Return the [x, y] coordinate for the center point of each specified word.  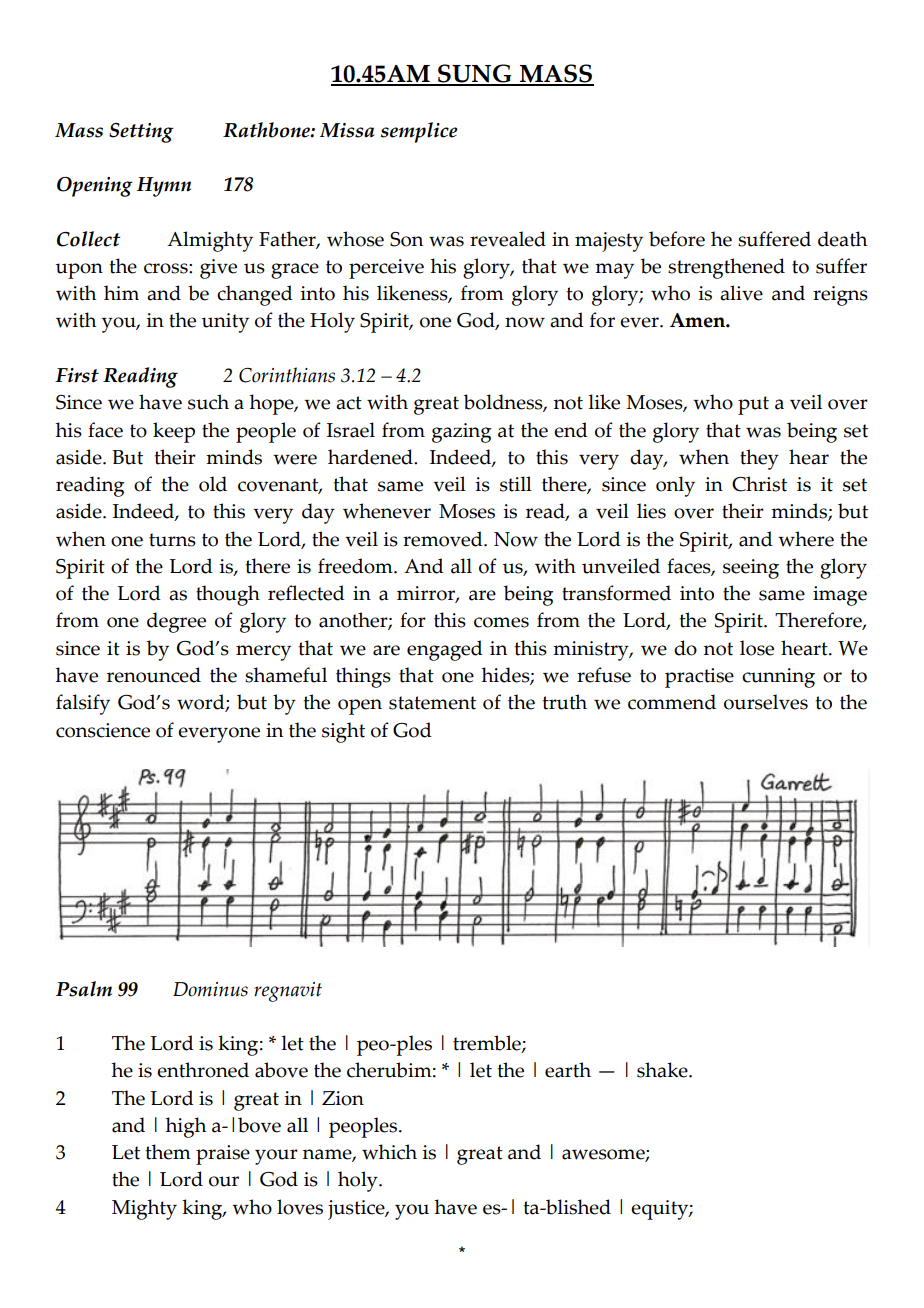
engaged [445, 650]
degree [176, 622]
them [168, 1152]
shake [663, 1070]
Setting [141, 133]
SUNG [475, 74]
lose [757, 648]
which [389, 1152]
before [677, 239]
